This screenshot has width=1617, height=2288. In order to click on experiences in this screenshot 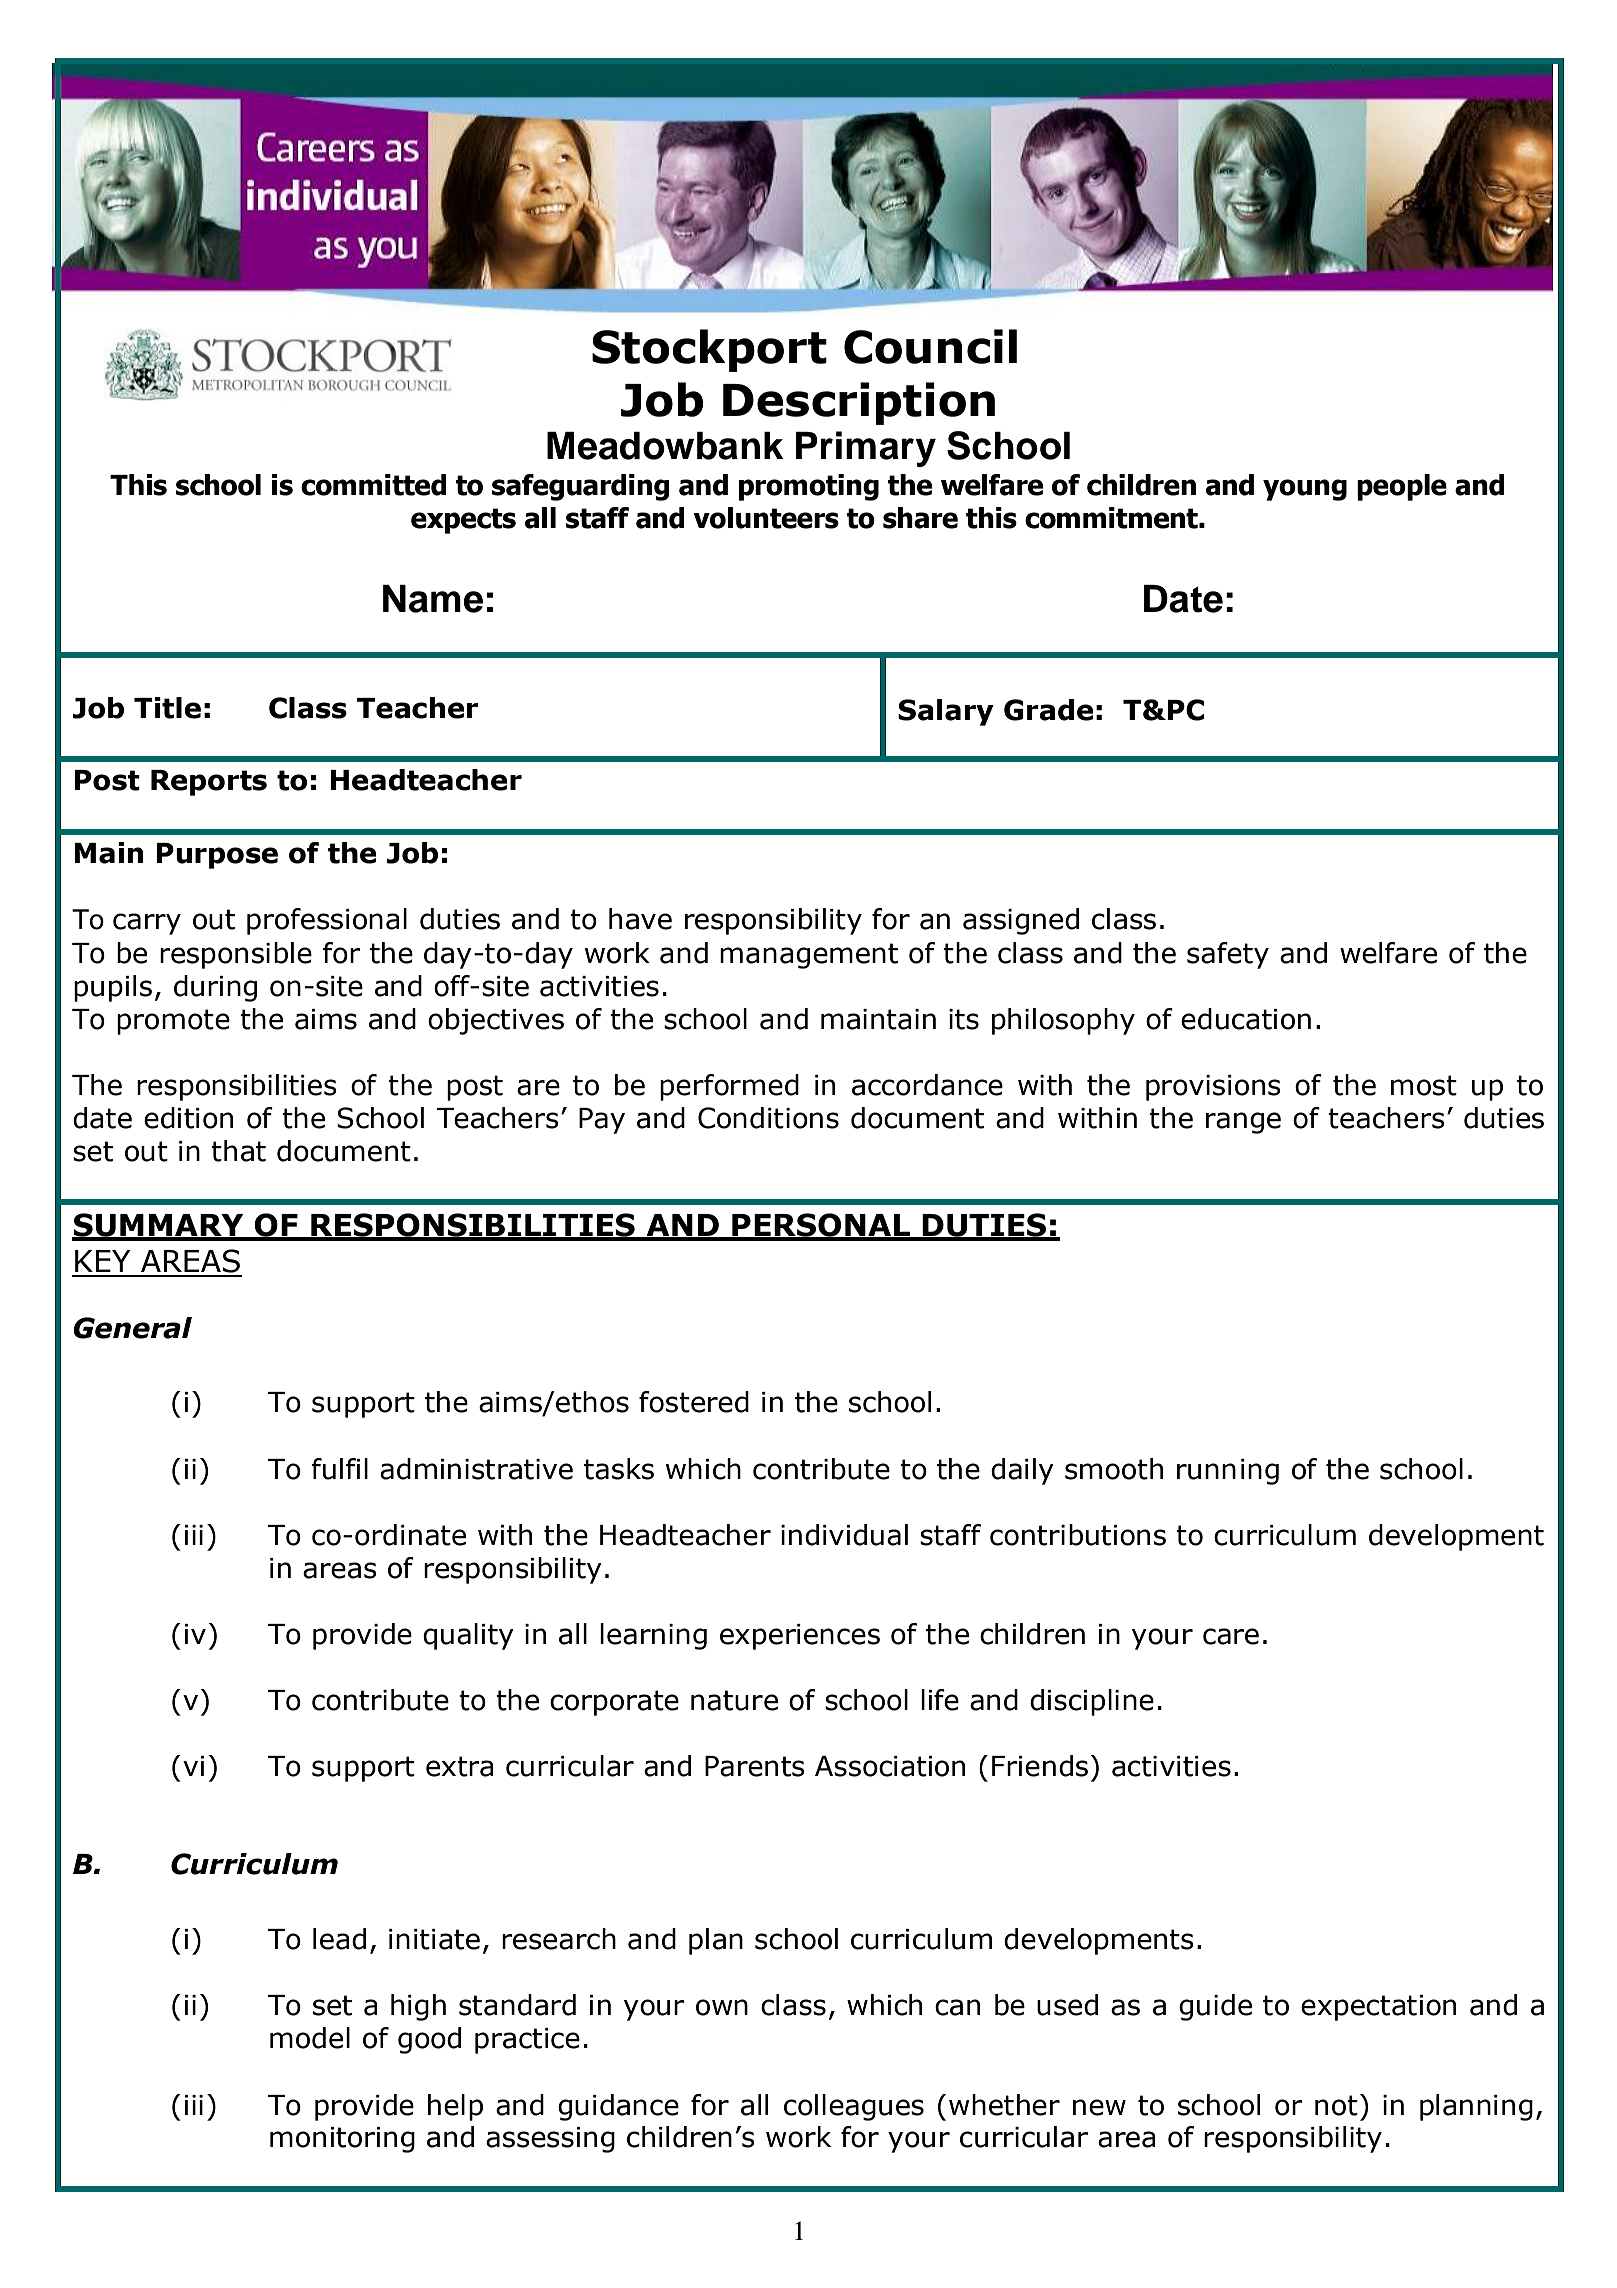, I will do `click(800, 1637)`.
